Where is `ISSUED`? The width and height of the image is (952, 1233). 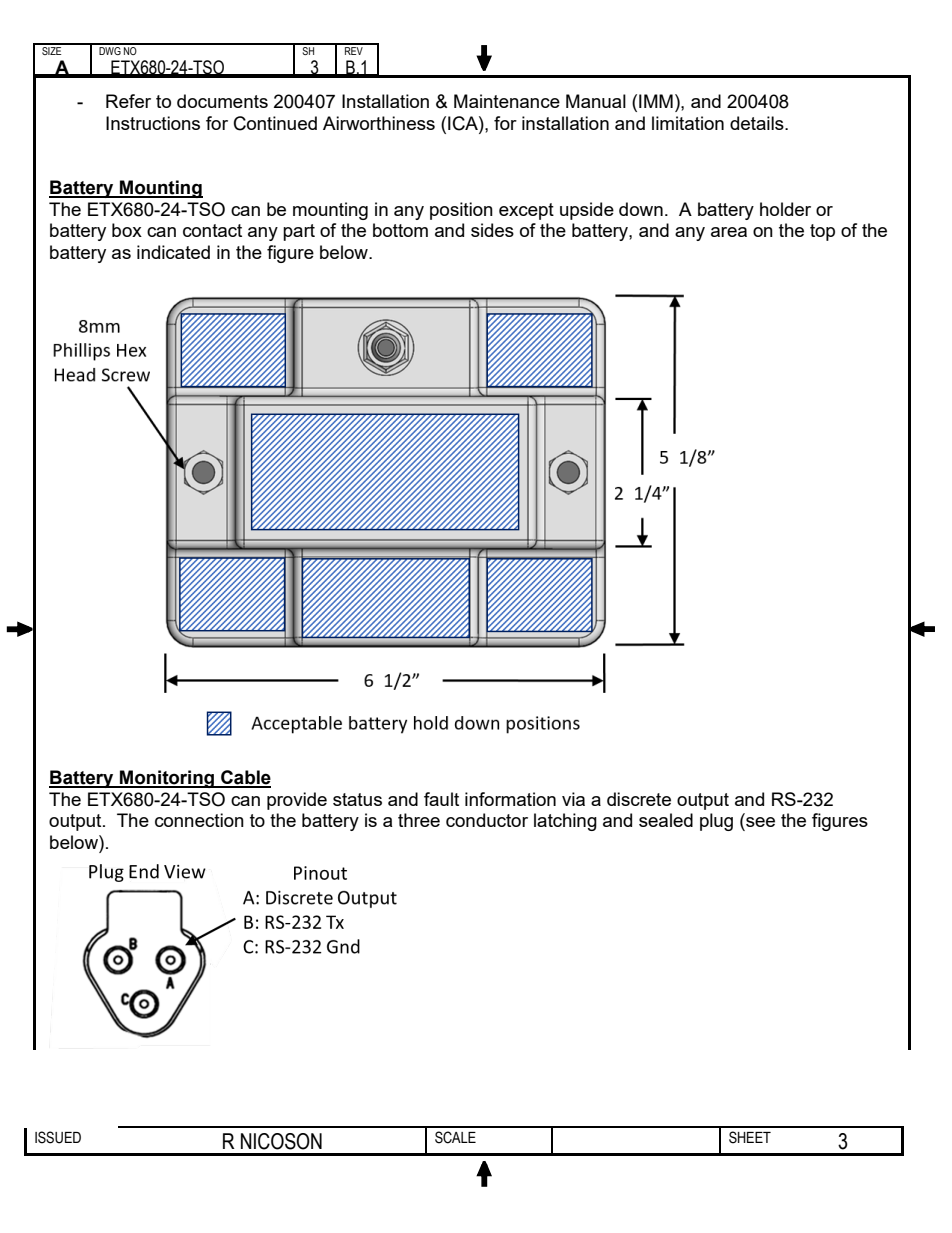 ISSUED is located at coordinates (58, 1137).
